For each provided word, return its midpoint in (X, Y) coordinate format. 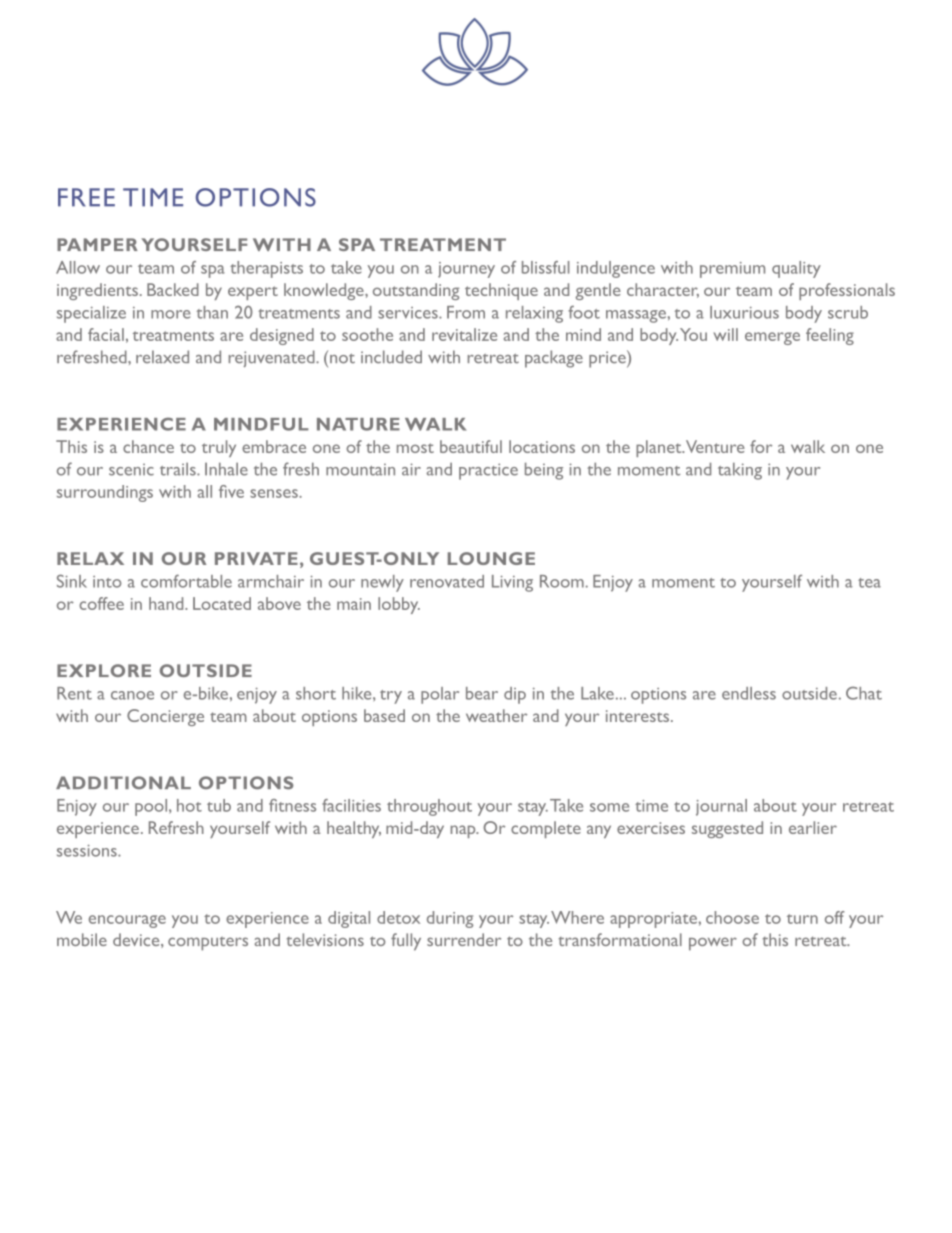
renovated (447, 581)
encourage (127, 921)
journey (466, 270)
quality (796, 269)
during (450, 919)
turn (802, 919)
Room (563, 581)
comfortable (186, 581)
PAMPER (97, 244)
